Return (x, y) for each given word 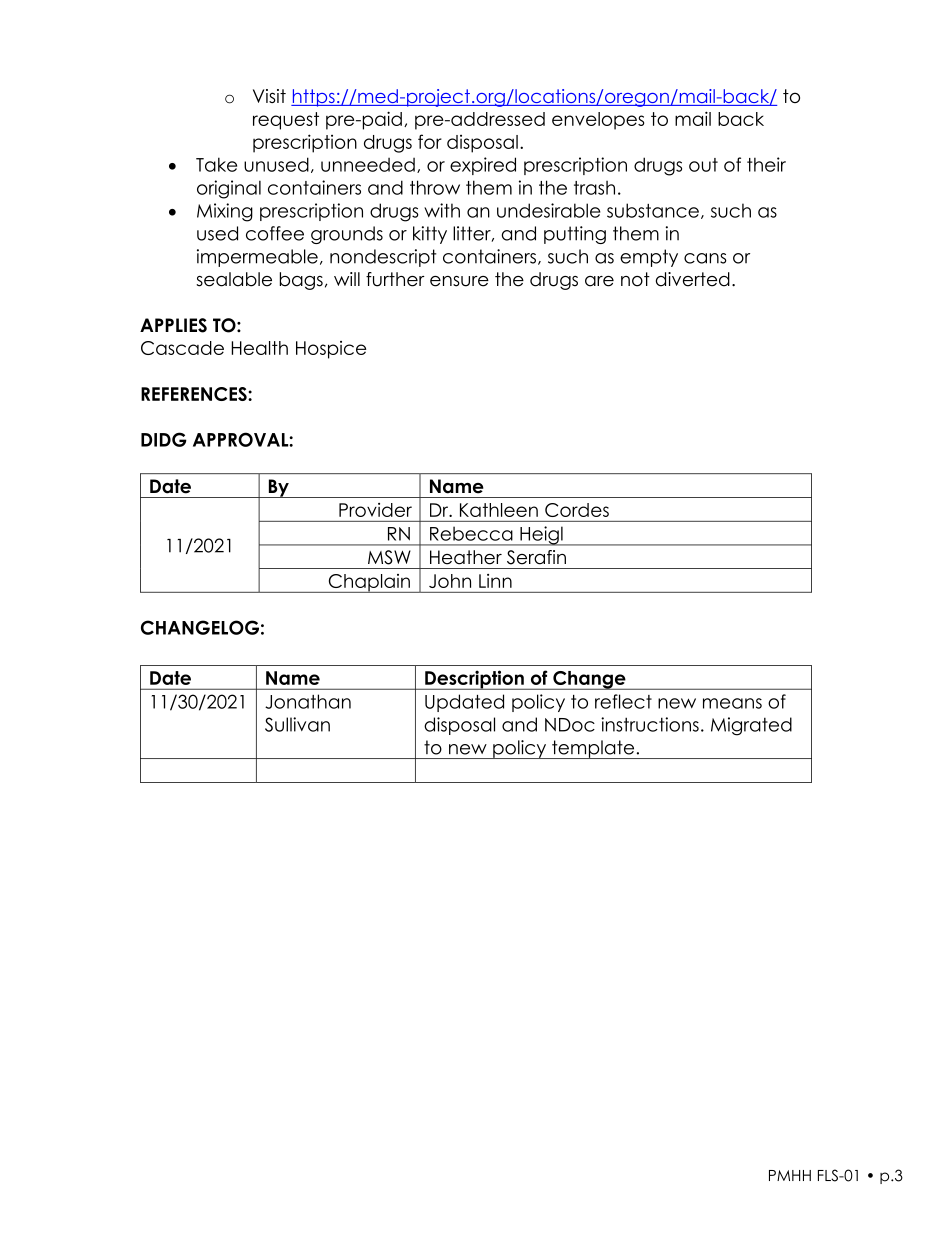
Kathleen (499, 510)
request (286, 121)
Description (474, 680)
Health (259, 348)
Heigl (541, 536)
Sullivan (297, 724)
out (703, 165)
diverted (693, 279)
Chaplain (369, 583)
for (430, 141)
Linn (495, 581)
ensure (459, 281)
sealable (234, 279)
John (450, 581)
